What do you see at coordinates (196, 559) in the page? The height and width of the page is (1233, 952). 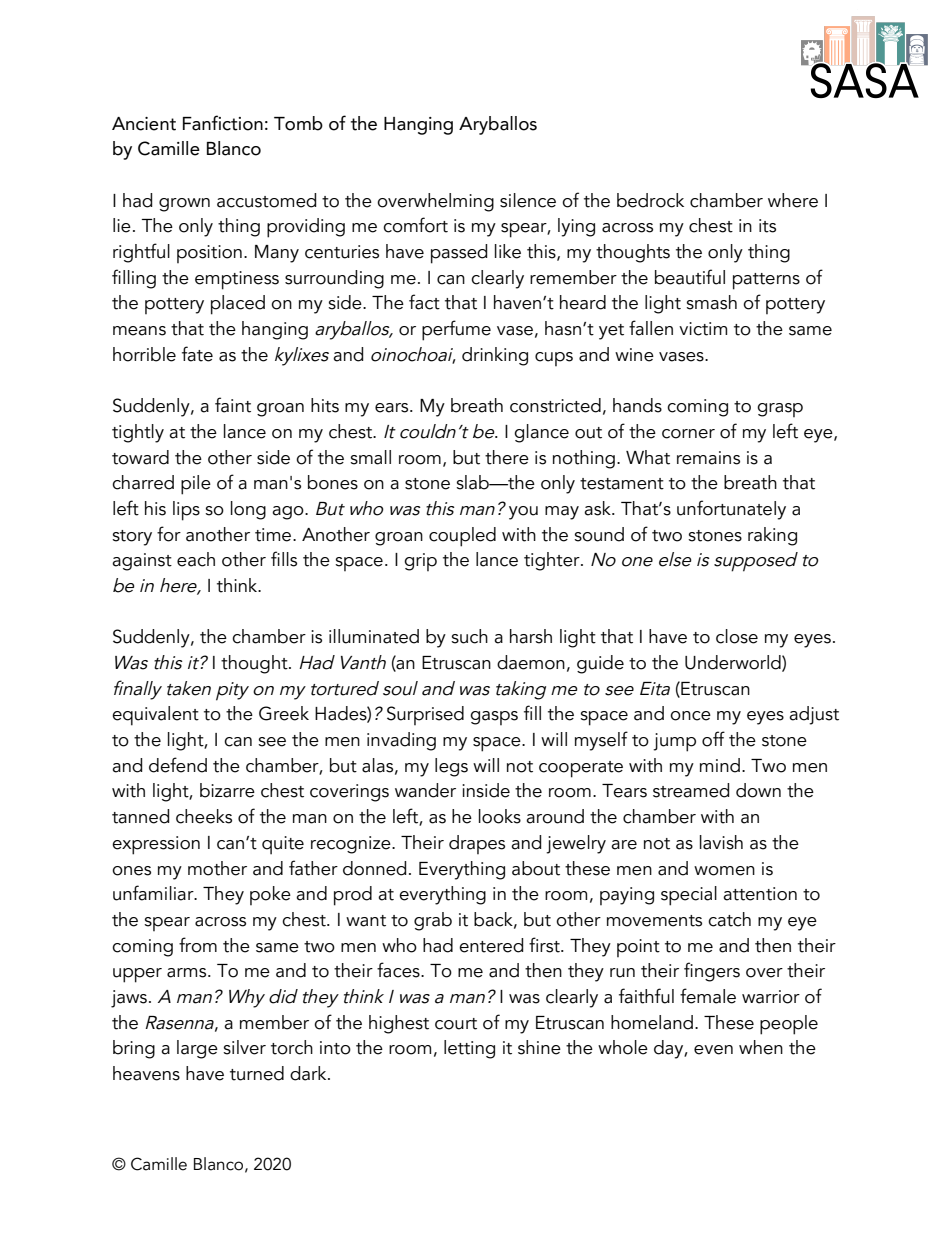 I see `each` at bounding box center [196, 559].
